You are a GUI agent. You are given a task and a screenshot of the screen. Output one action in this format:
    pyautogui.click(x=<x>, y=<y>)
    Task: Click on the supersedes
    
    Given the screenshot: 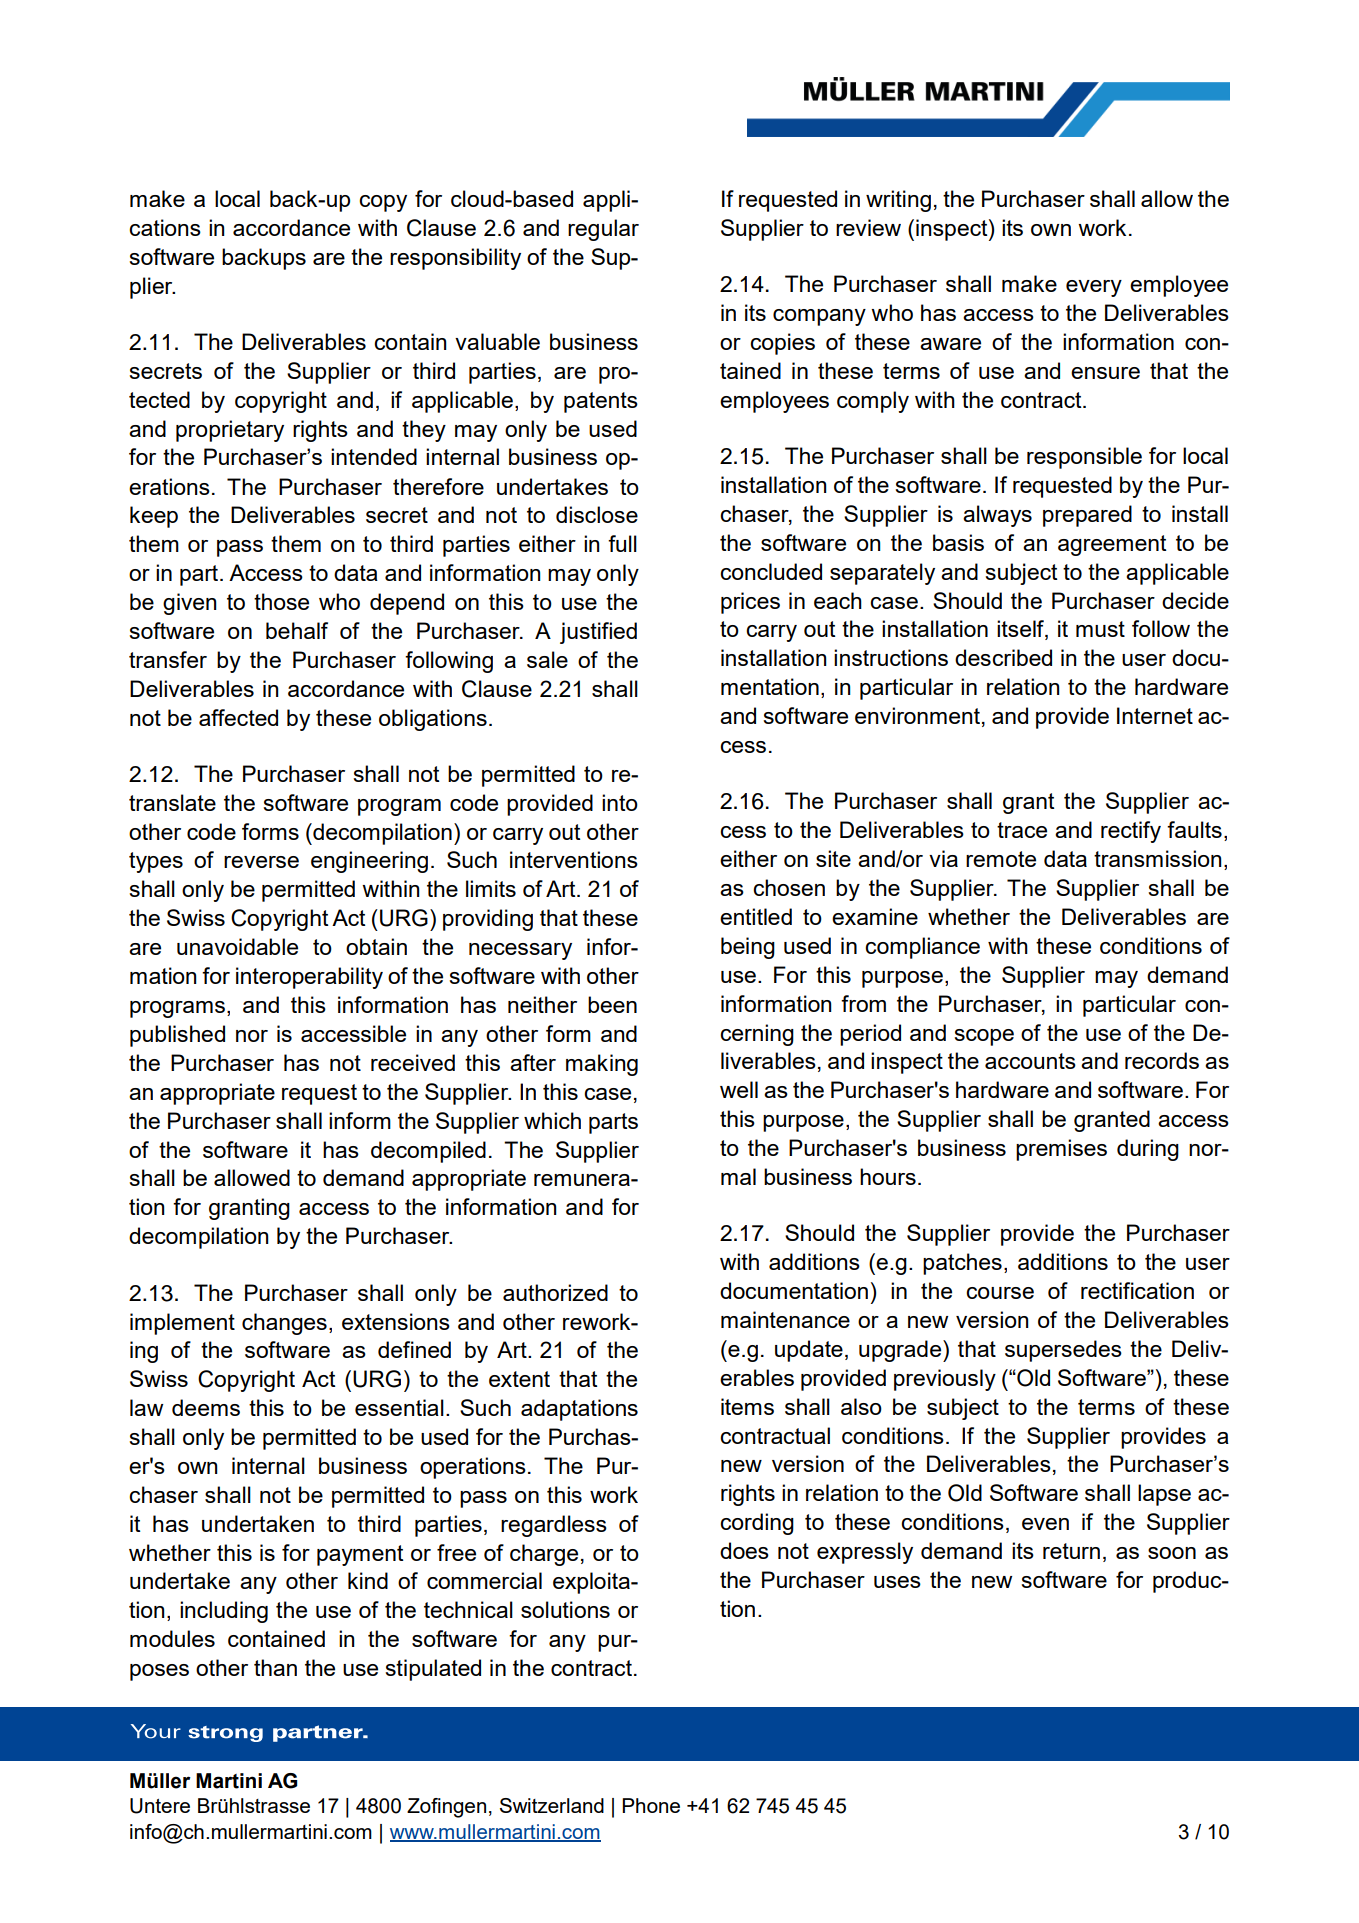 What is the action you would take?
    pyautogui.click(x=1063, y=1351)
